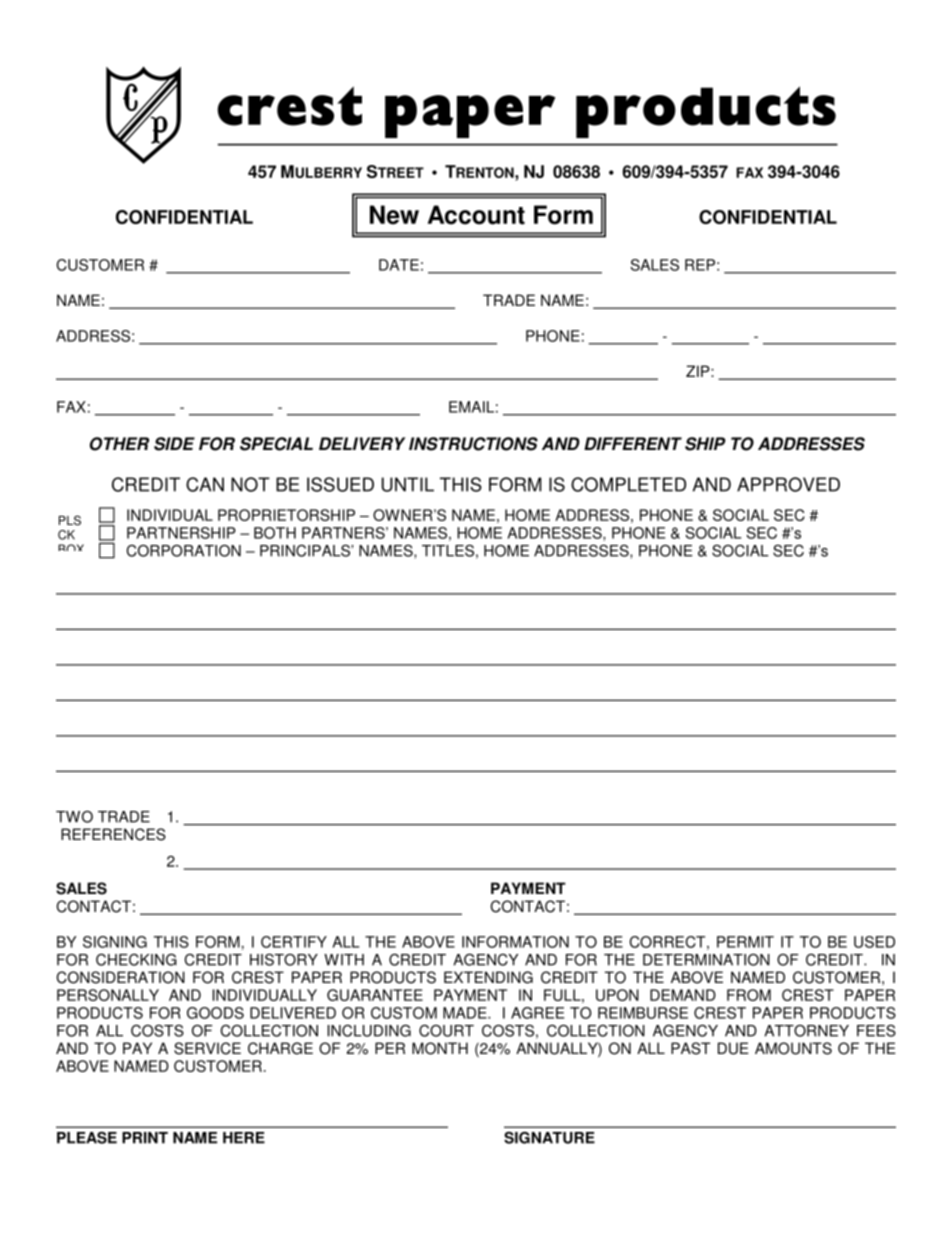 The width and height of the page is (952, 1233). Describe the element at coordinates (700, 265) in the page. I see `REP` at that location.
